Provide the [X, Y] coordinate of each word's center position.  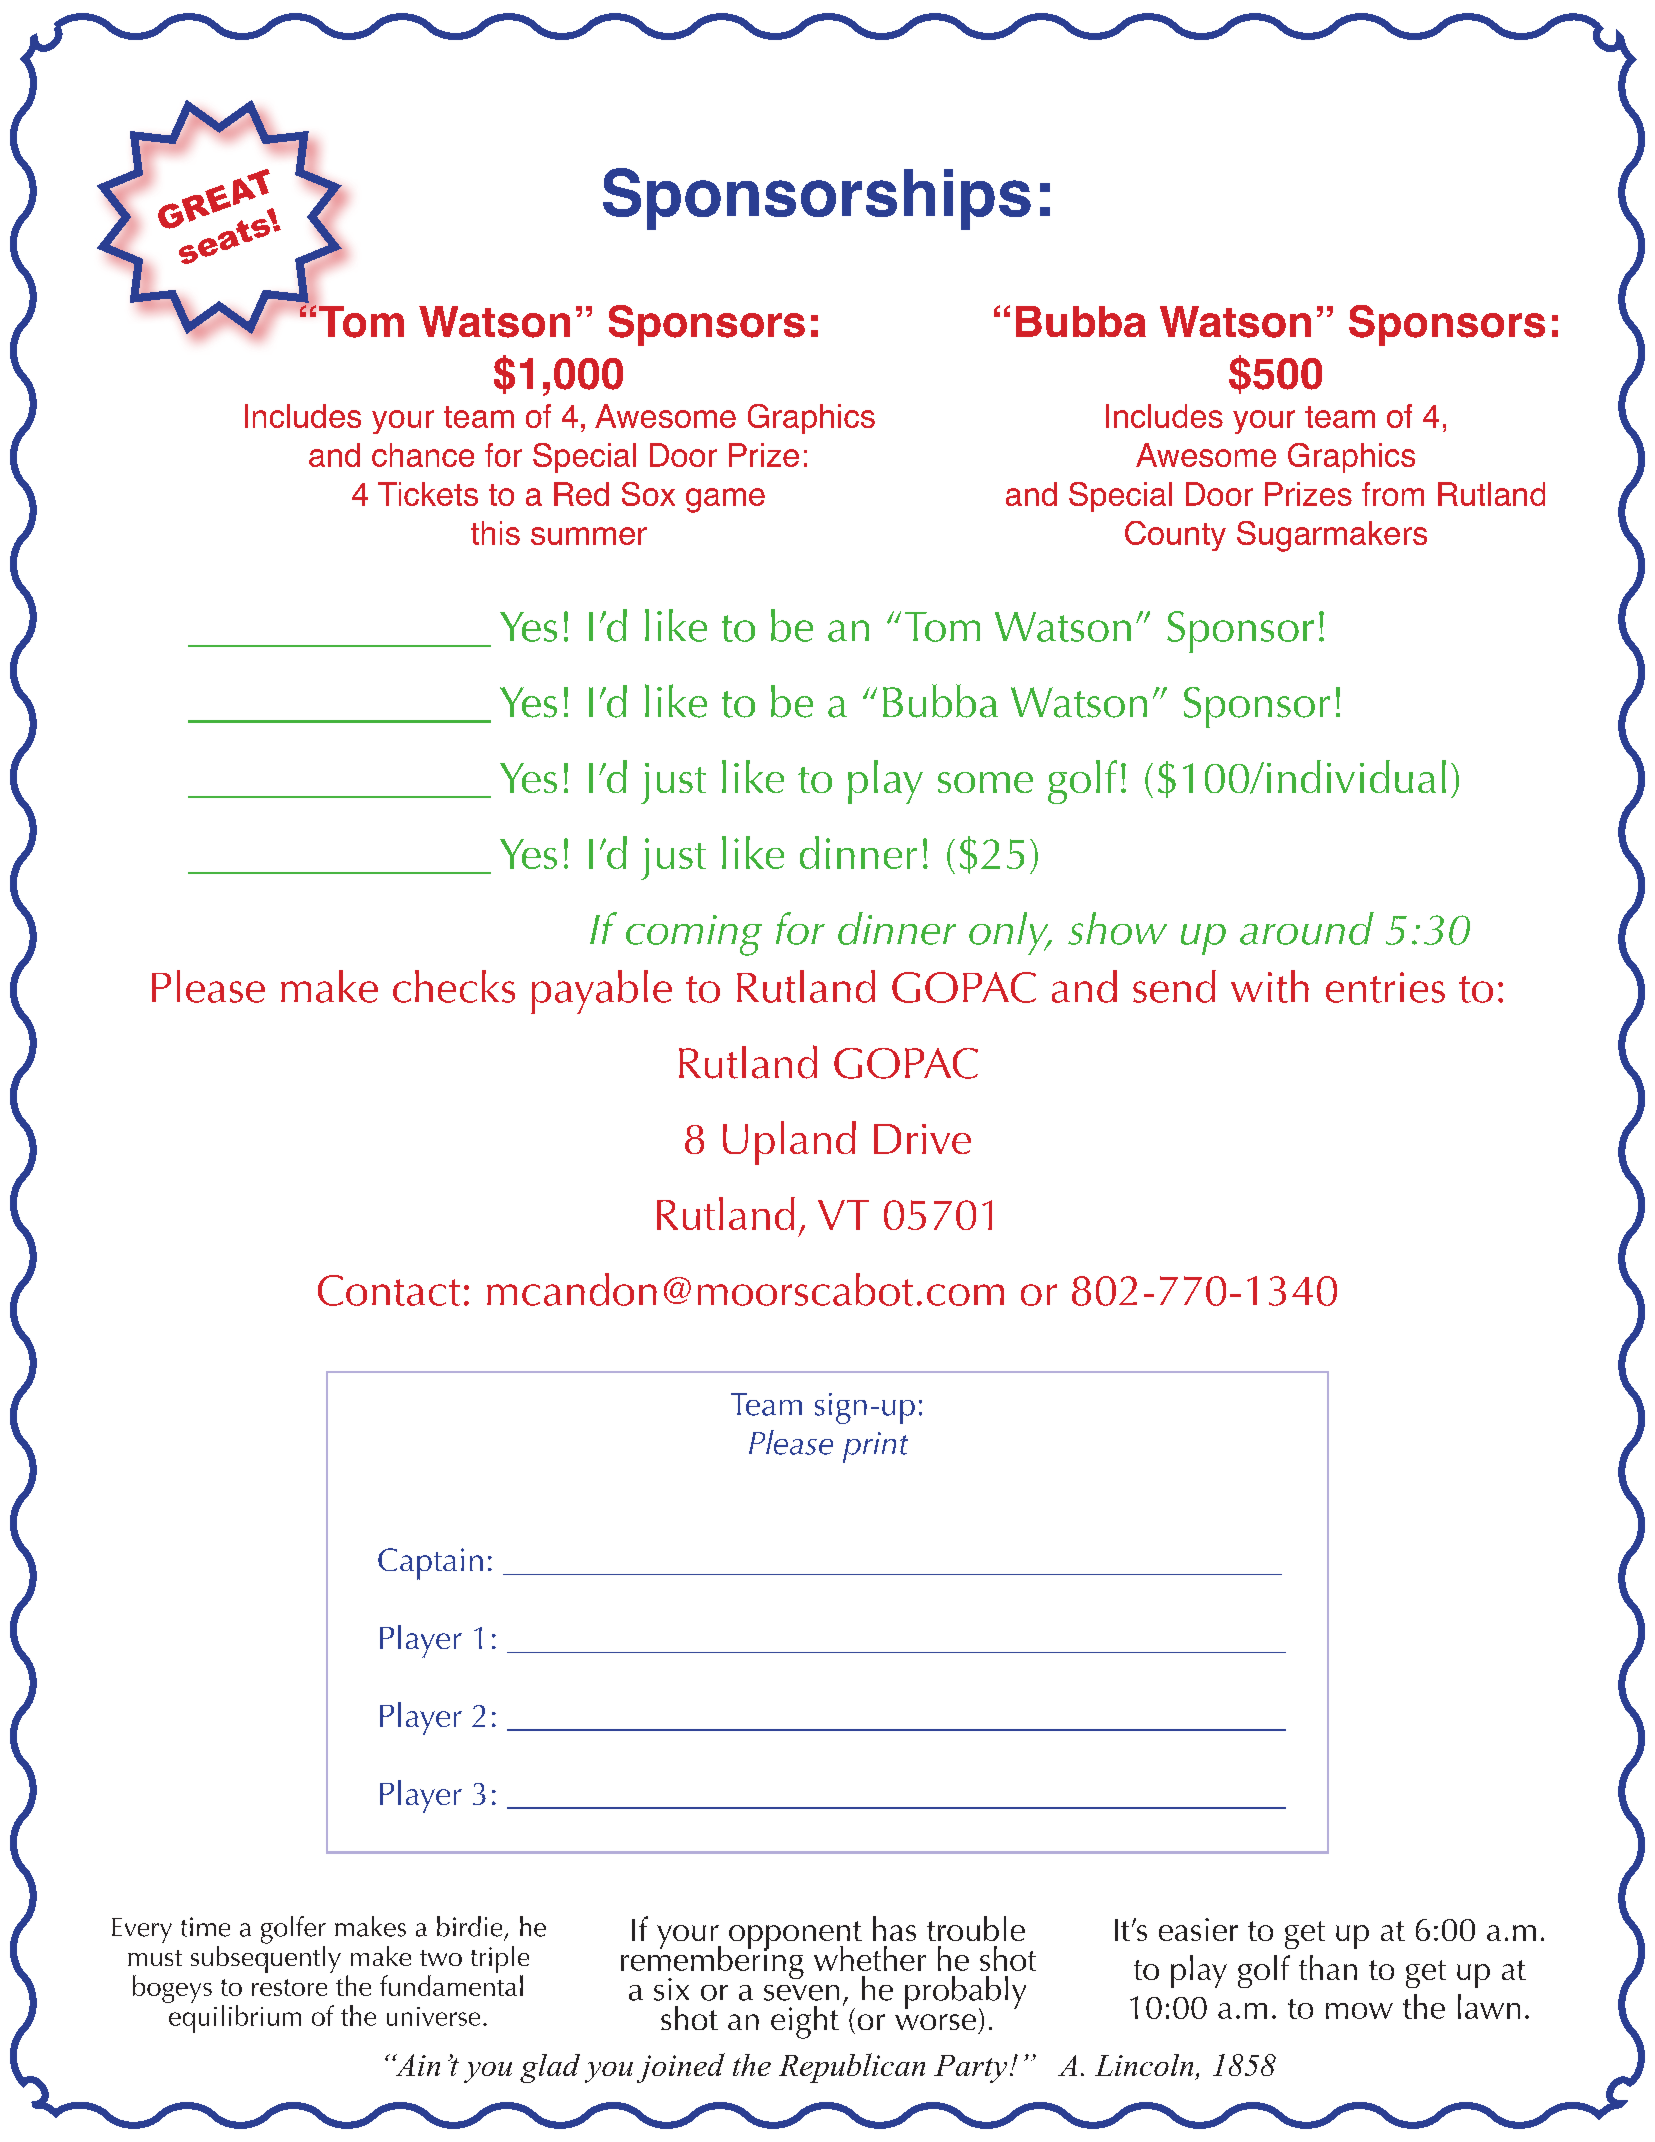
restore [289, 1987]
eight [805, 2022]
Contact [389, 1290]
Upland [789, 1143]
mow [1359, 2011]
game [725, 500]
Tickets [428, 494]
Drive [922, 1139]
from [1393, 494]
